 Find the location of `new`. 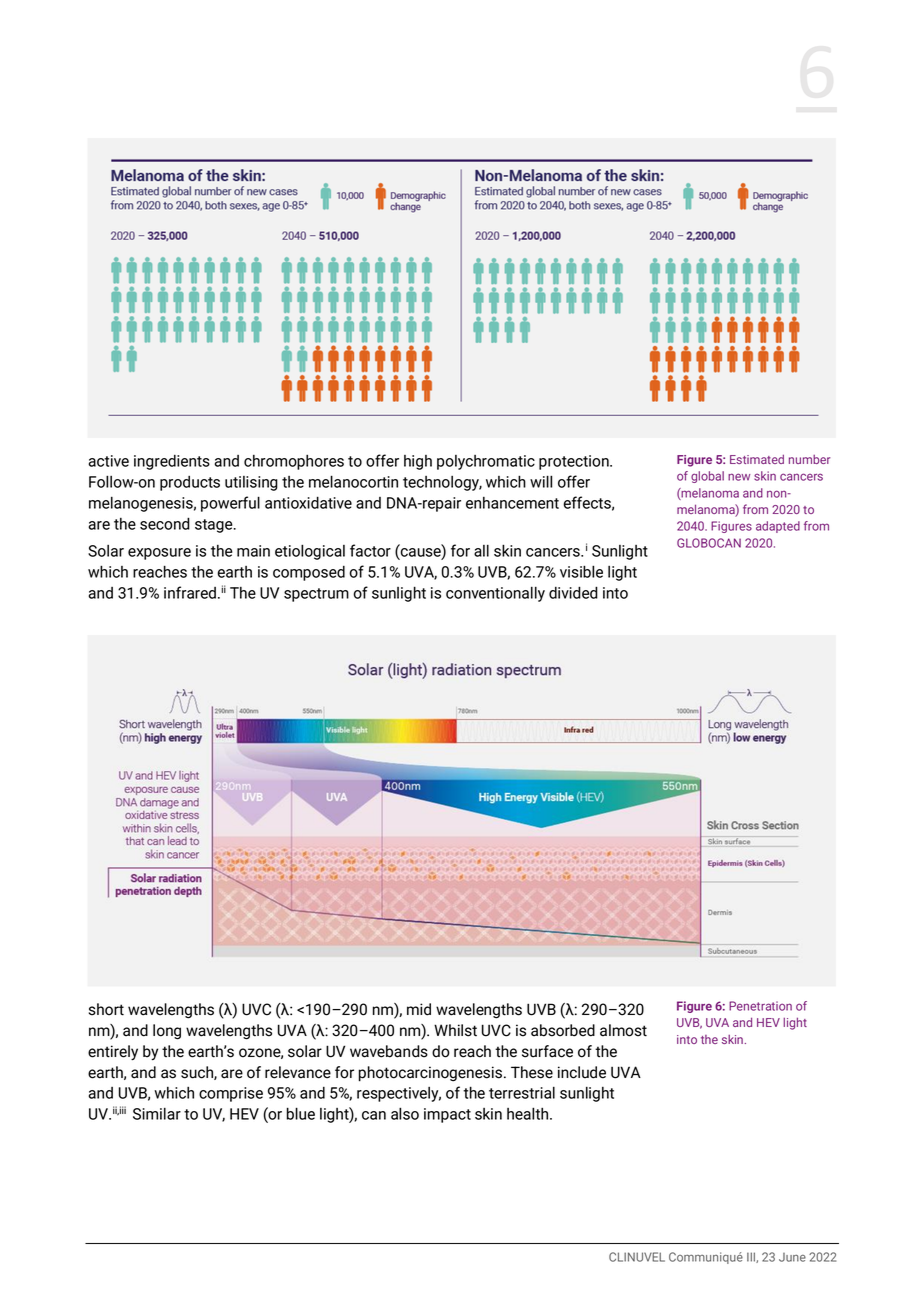

new is located at coordinates (739, 477).
